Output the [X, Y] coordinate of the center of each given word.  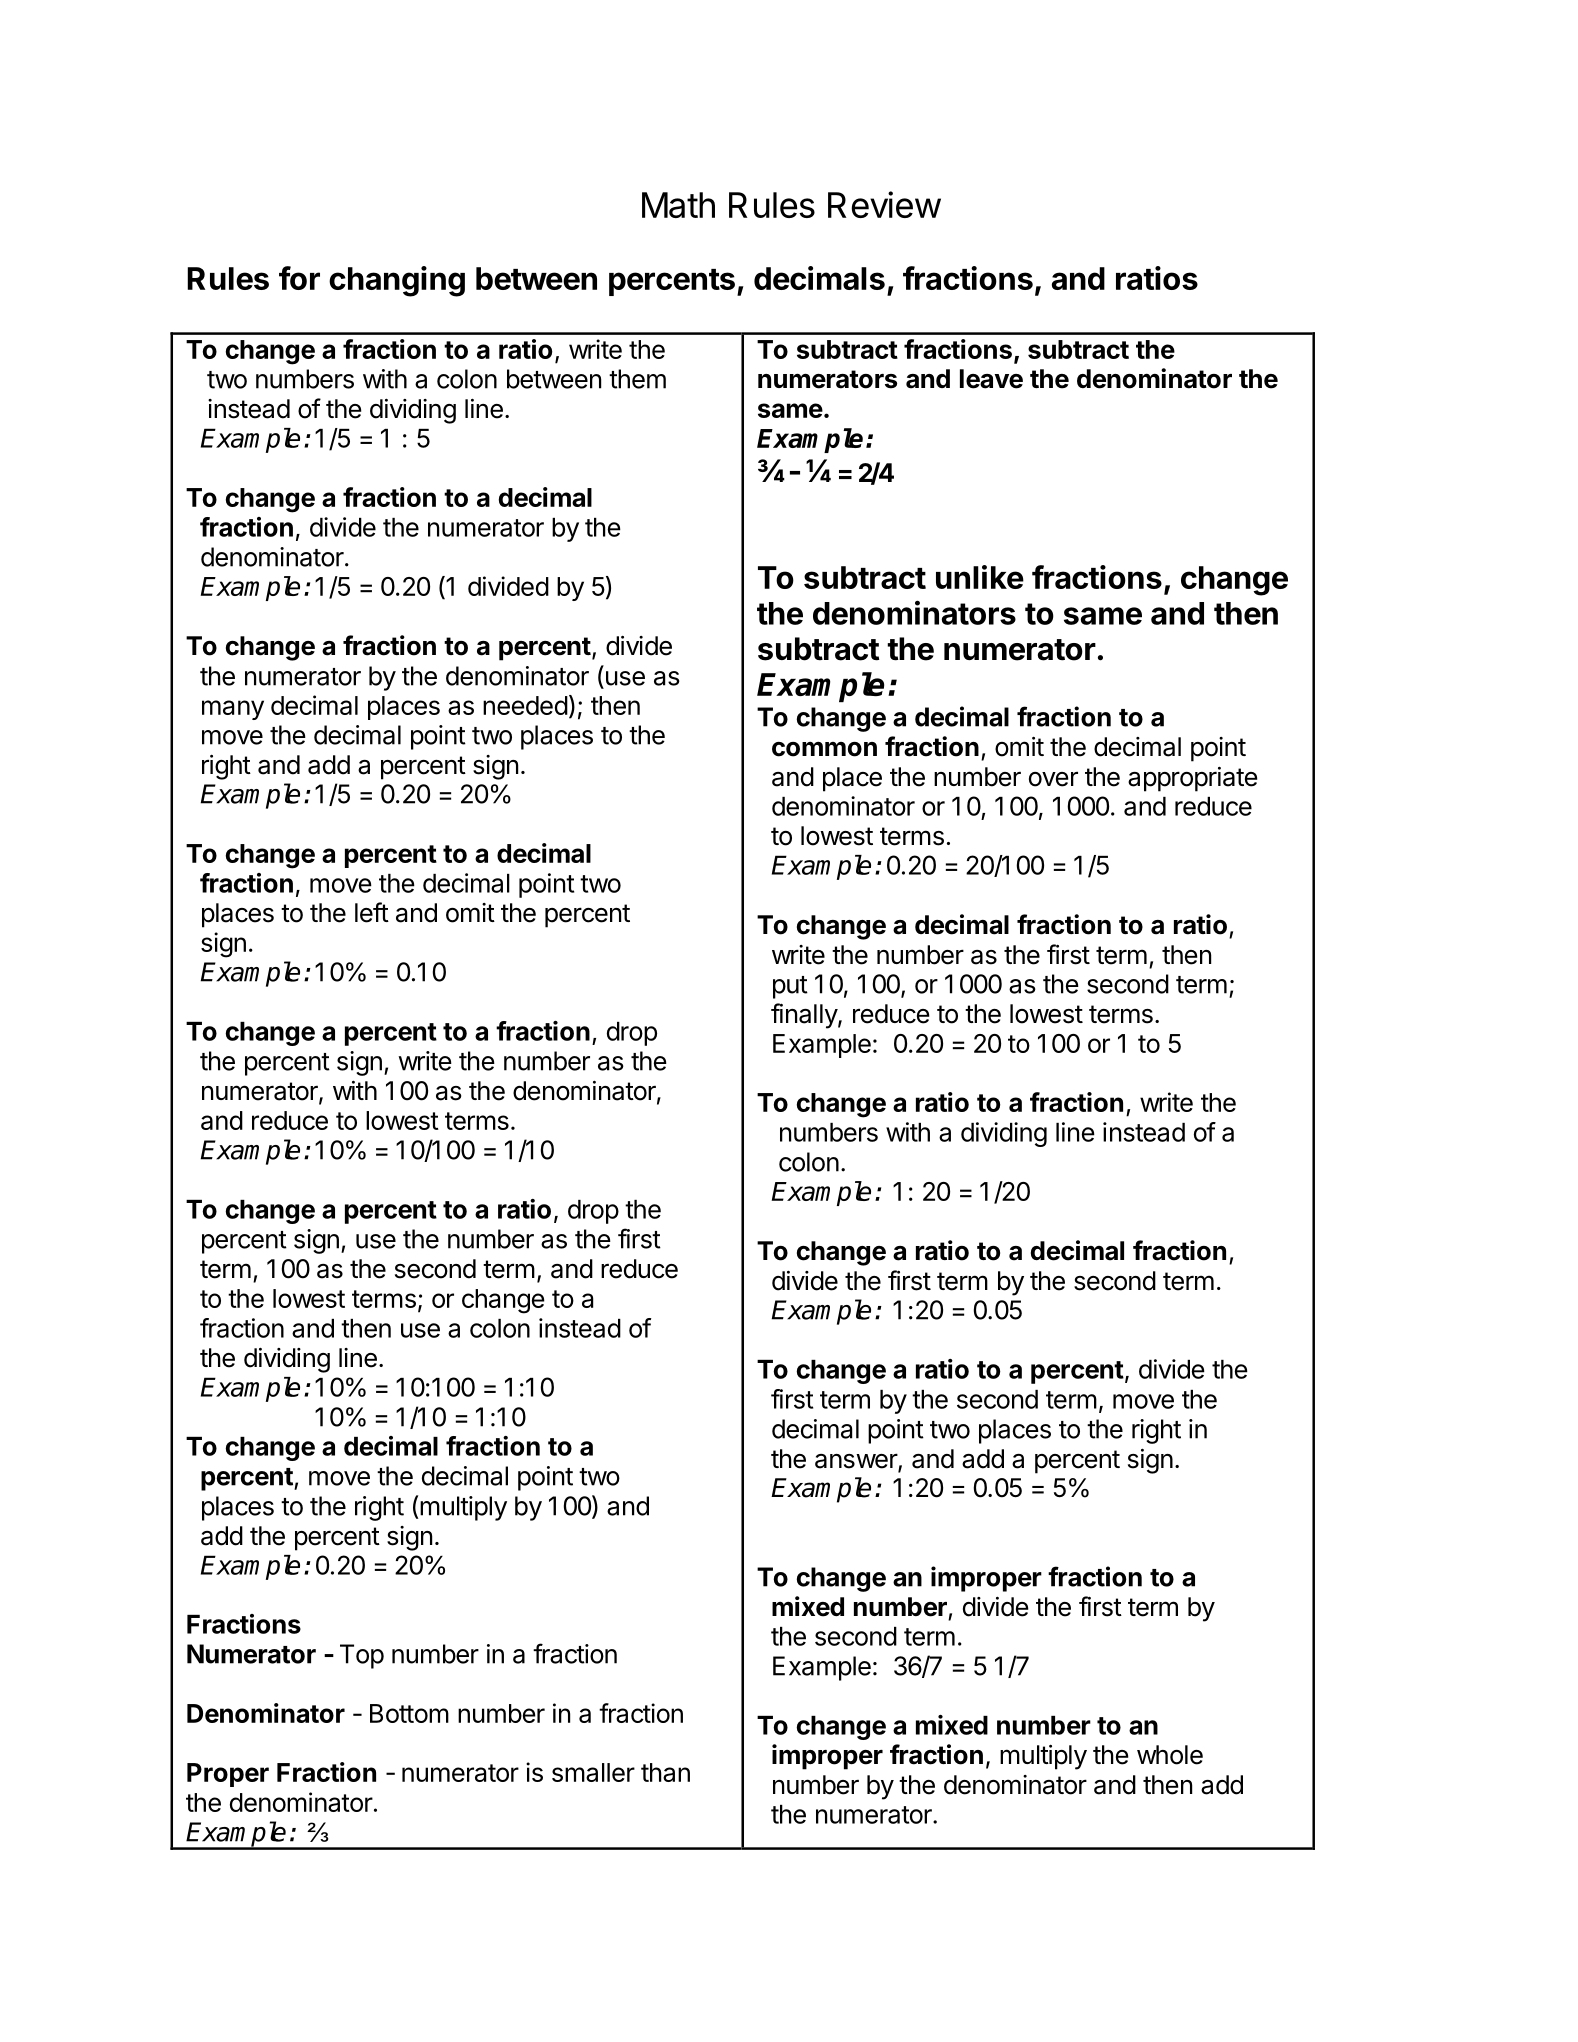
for [299, 278]
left [372, 912]
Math [678, 205]
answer [857, 1462]
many [233, 710]
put [790, 987]
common [824, 749]
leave [991, 379]
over [1053, 779]
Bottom [409, 1713]
